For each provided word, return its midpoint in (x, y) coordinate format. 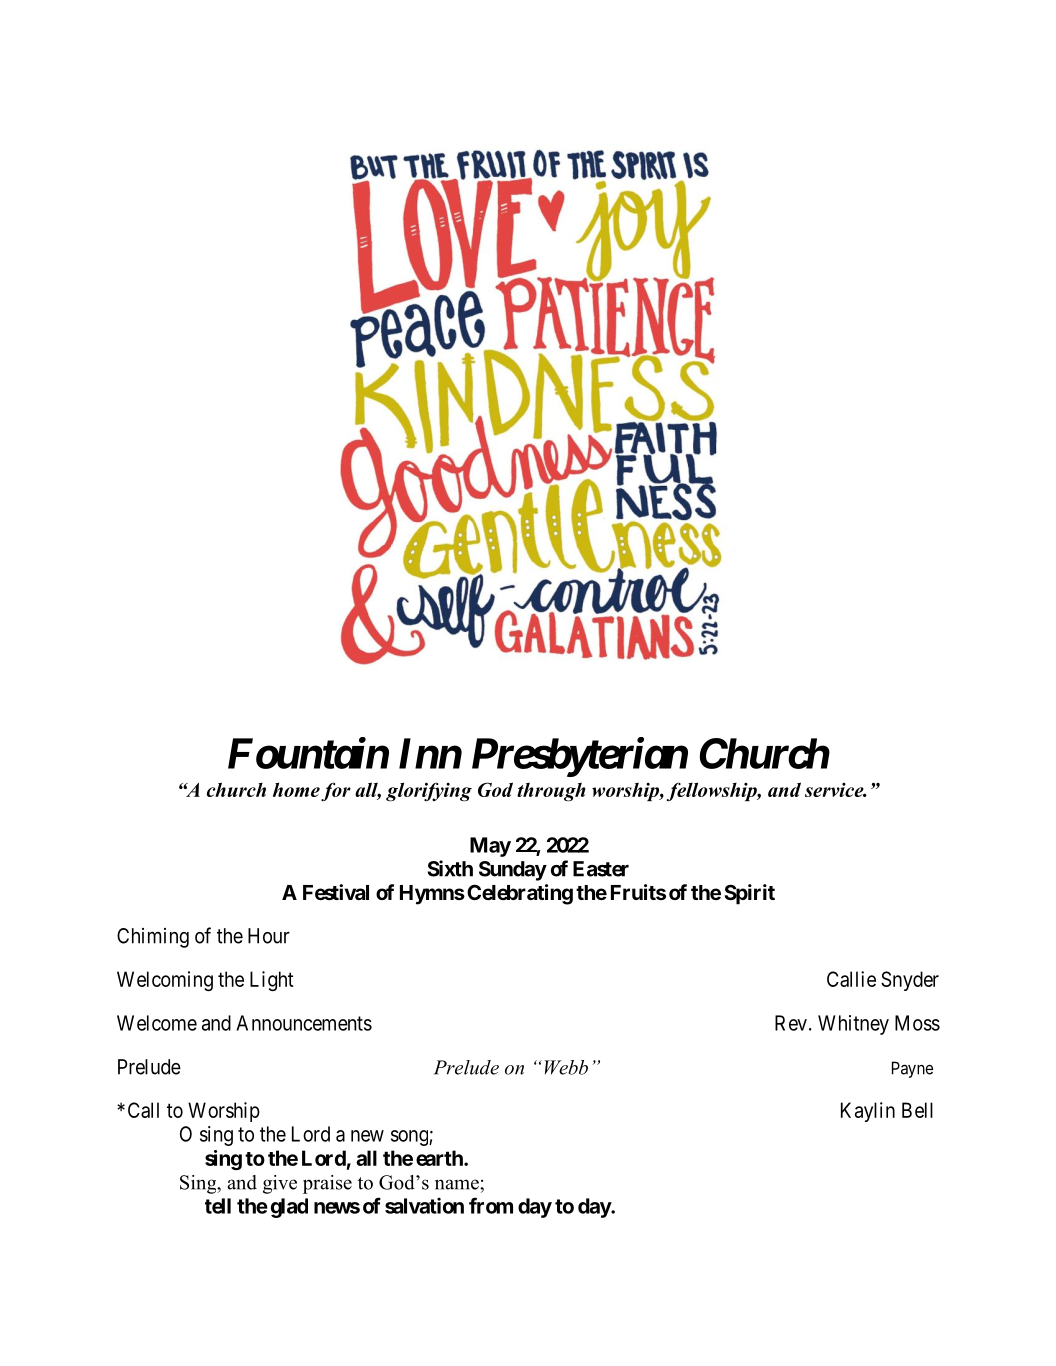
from (491, 1205)
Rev (791, 1023)
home (296, 789)
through (551, 792)
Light (272, 981)
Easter (601, 869)
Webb (566, 1067)
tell (218, 1206)
